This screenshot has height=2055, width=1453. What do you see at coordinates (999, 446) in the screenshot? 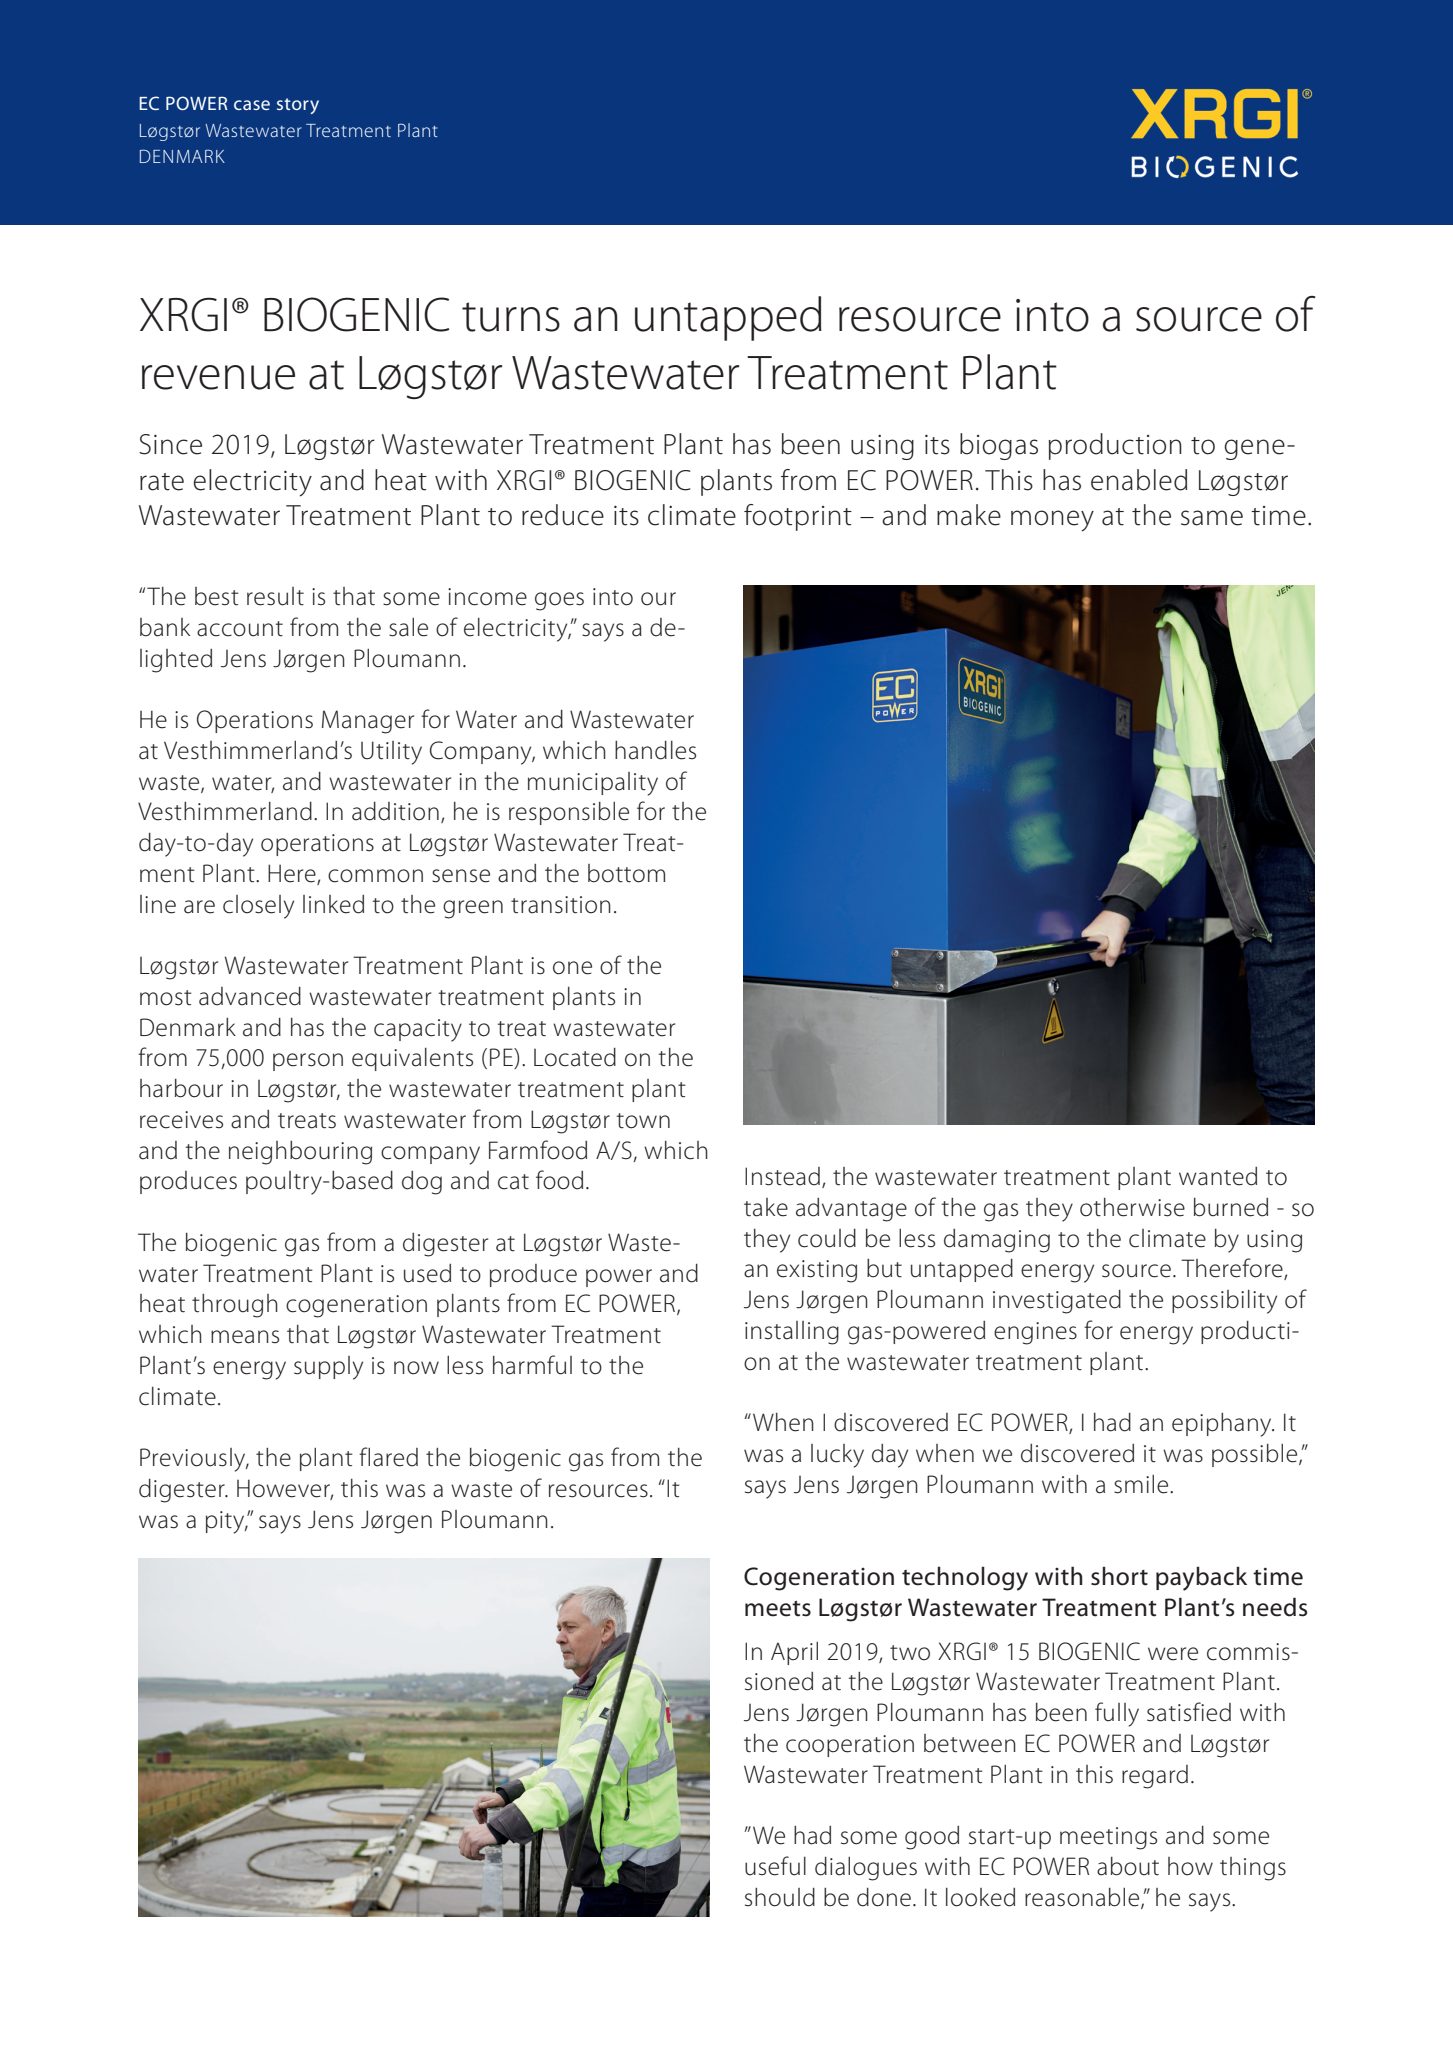
I see `biogas` at bounding box center [999, 446].
